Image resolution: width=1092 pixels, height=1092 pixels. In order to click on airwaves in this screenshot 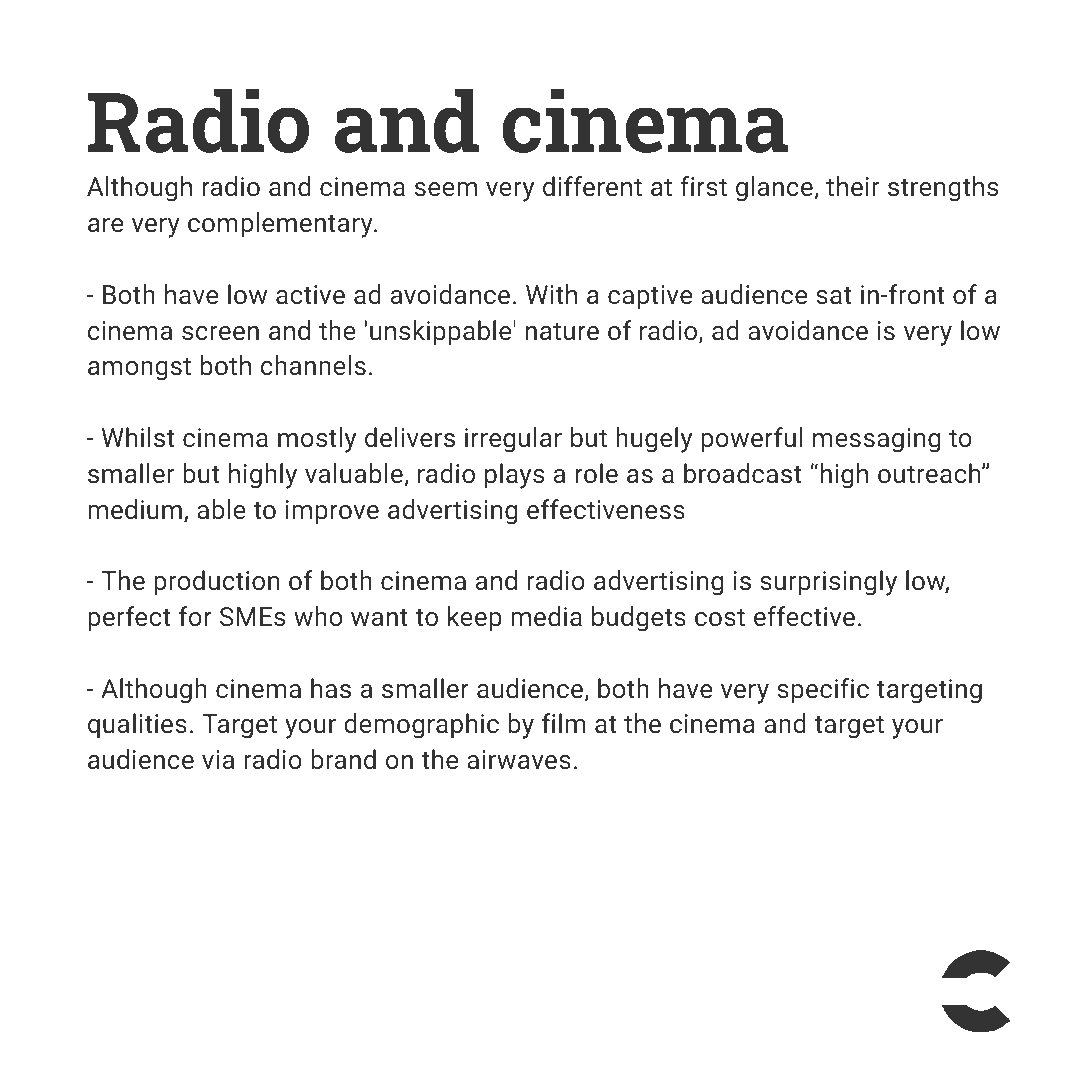, I will do `click(519, 759)`.
